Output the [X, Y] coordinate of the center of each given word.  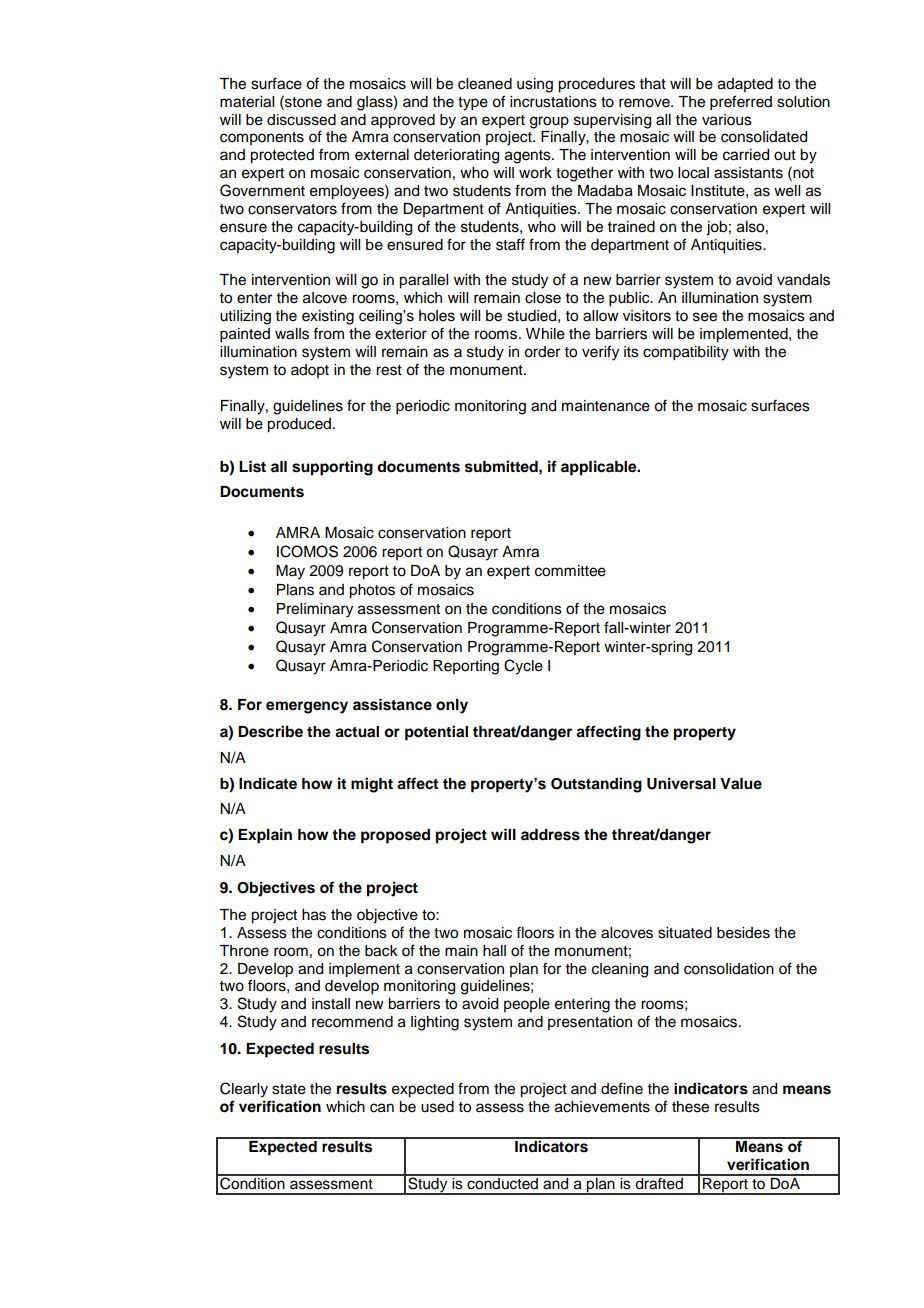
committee [570, 571]
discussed [301, 120]
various [727, 120]
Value [741, 784]
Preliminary [315, 610]
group [549, 122]
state [289, 1089]
